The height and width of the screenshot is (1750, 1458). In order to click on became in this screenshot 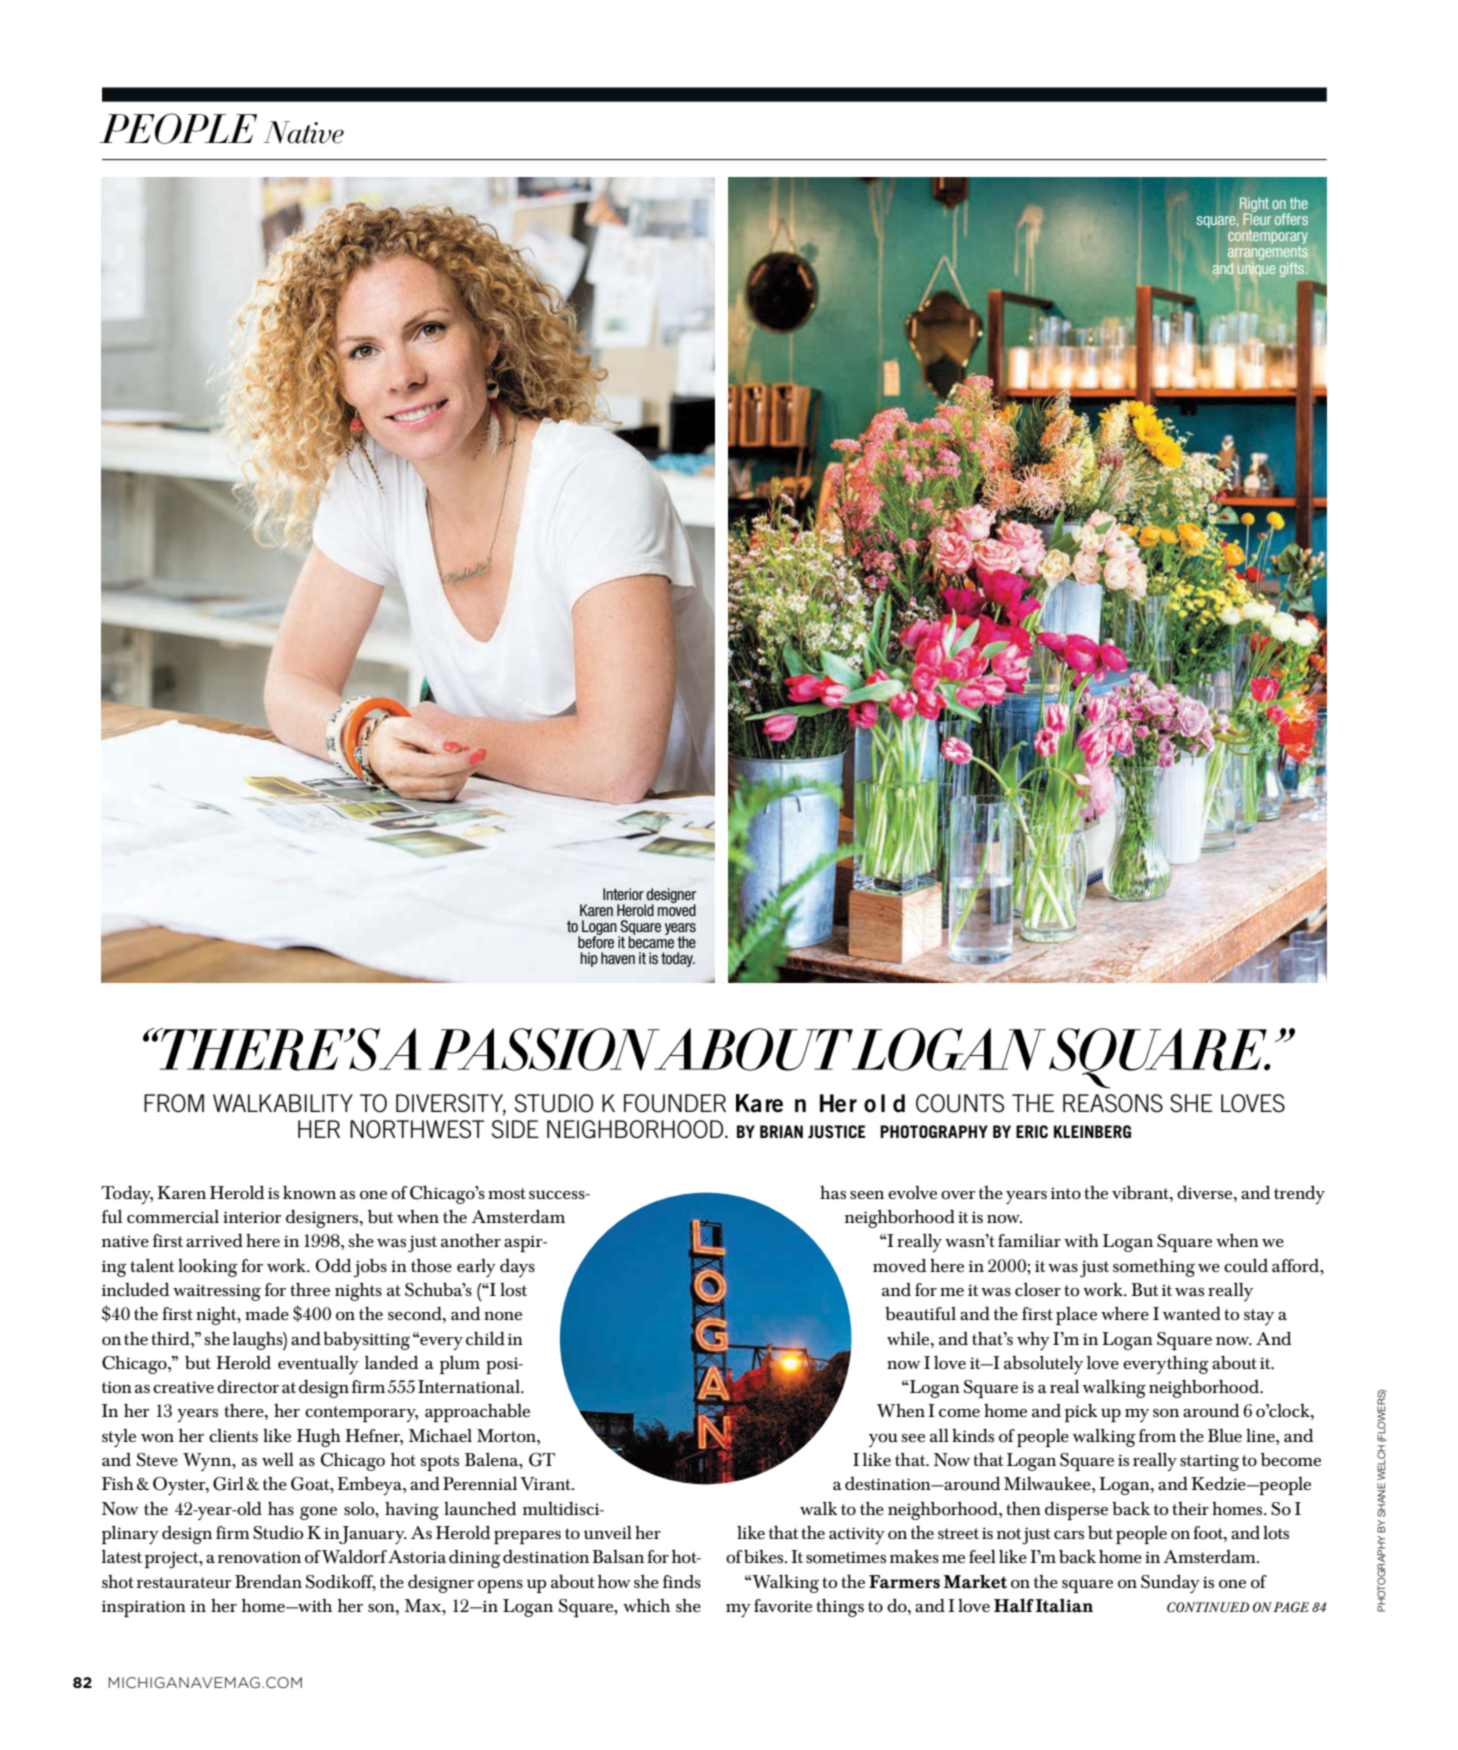, I will do `click(651, 941)`.
